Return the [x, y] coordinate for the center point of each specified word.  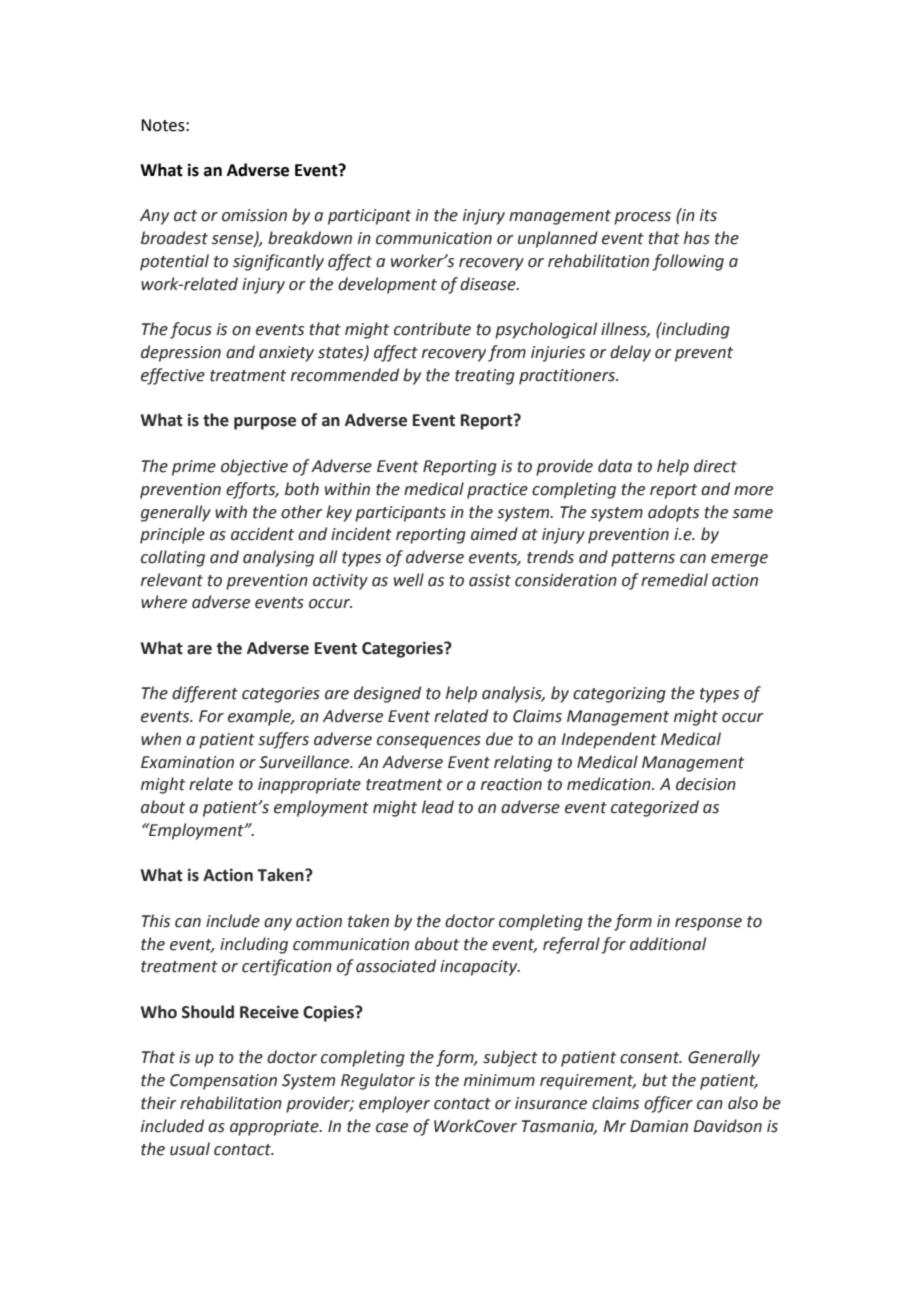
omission [254, 215]
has [697, 238]
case [392, 1128]
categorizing [619, 695]
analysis [513, 694]
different [205, 694]
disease [489, 284]
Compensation [223, 1082]
